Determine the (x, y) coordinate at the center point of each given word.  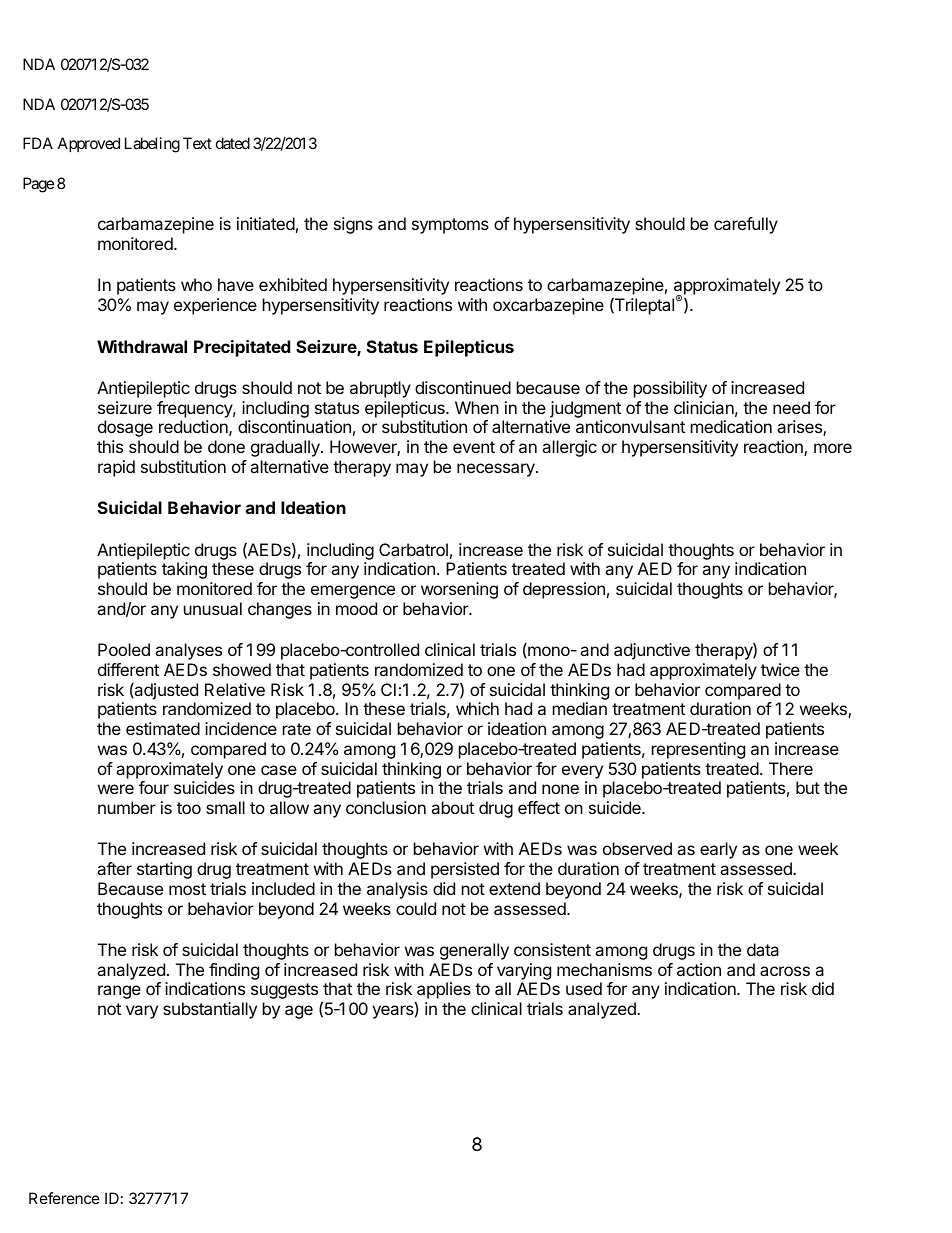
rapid (116, 468)
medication (731, 426)
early (718, 850)
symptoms (450, 226)
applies (443, 992)
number (127, 807)
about (452, 807)
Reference (64, 1198)
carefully (746, 225)
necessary (497, 470)
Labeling (152, 145)
